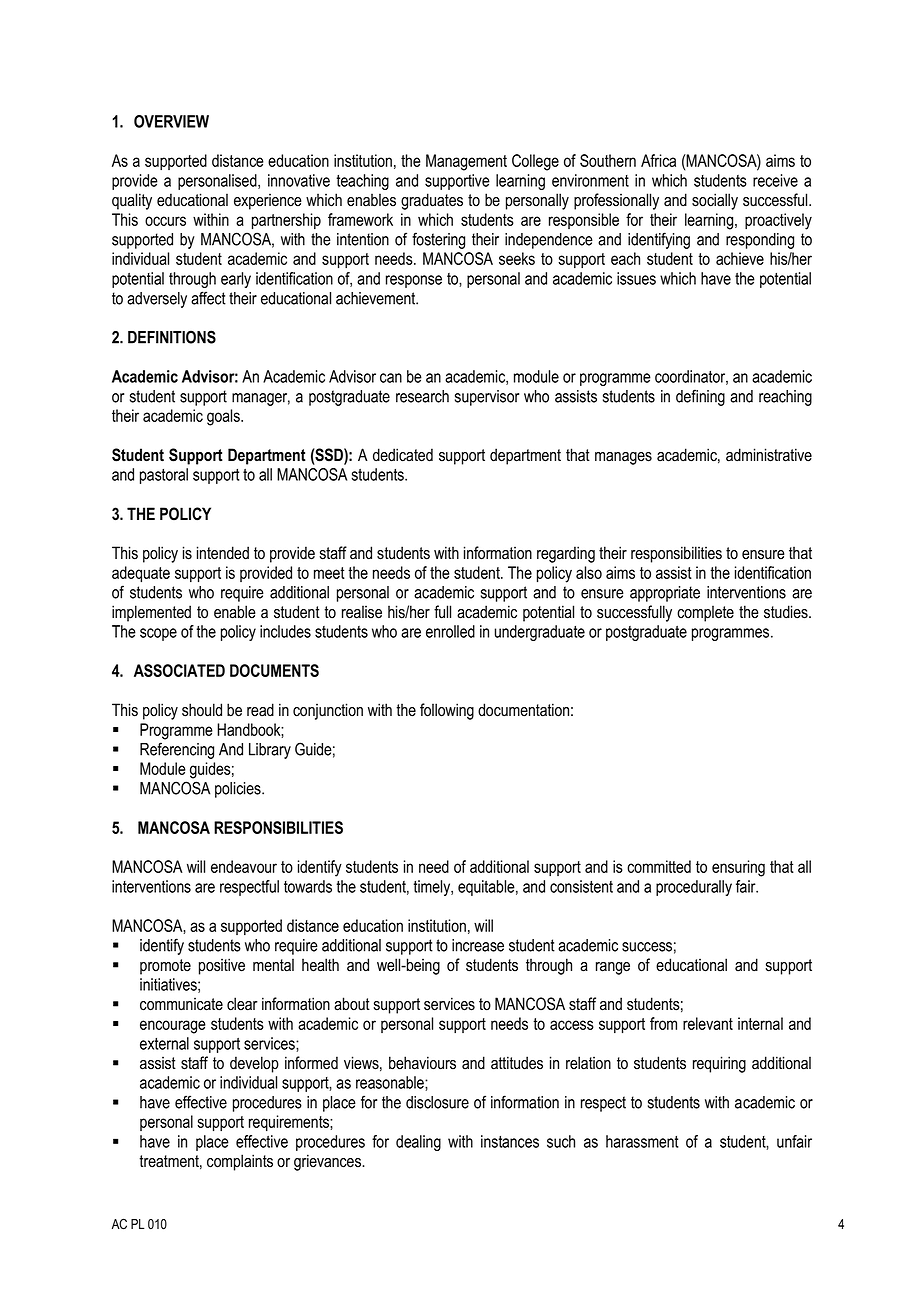  I want to click on Management, so click(466, 162).
